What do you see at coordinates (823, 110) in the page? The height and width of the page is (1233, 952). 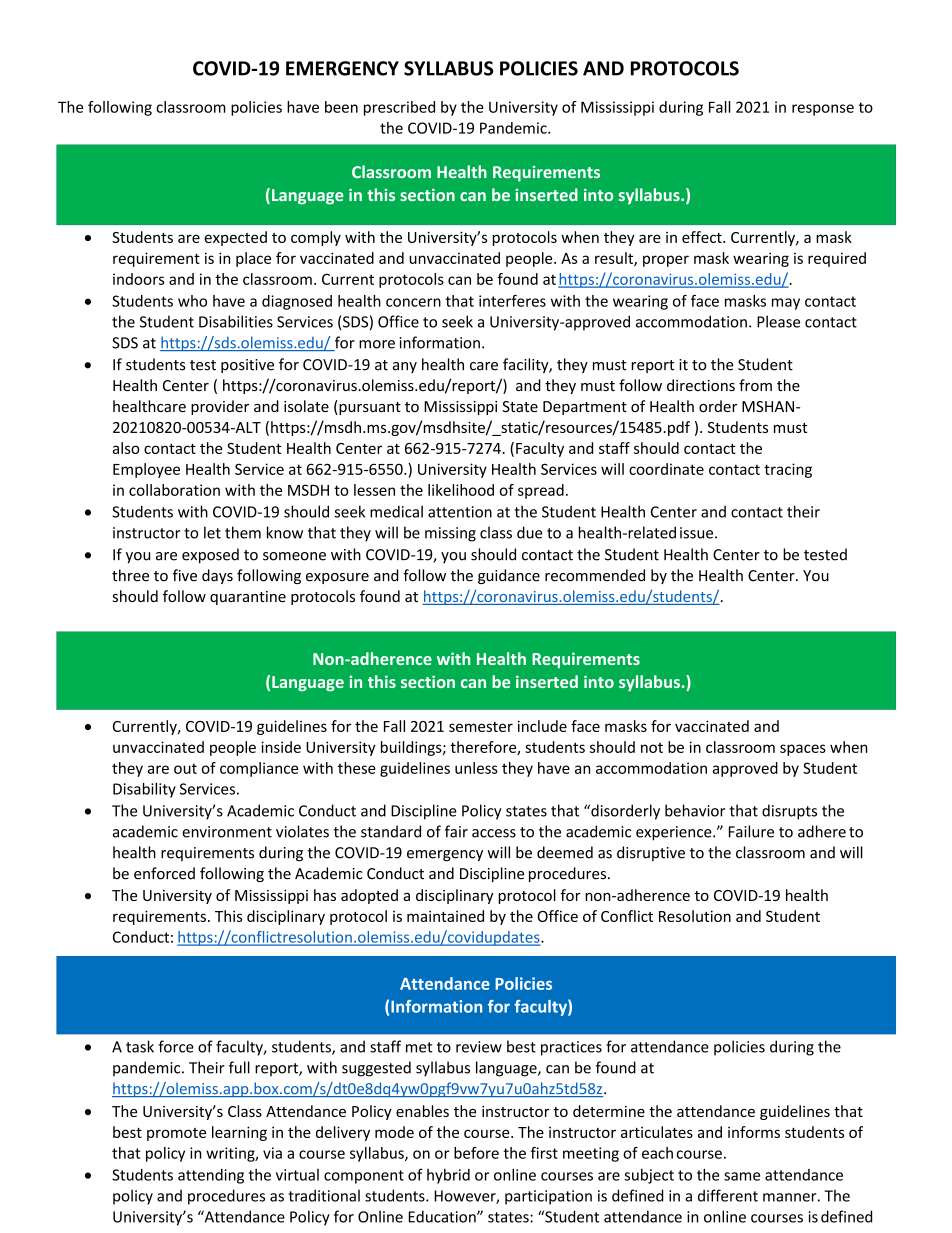 I see `response` at bounding box center [823, 110].
